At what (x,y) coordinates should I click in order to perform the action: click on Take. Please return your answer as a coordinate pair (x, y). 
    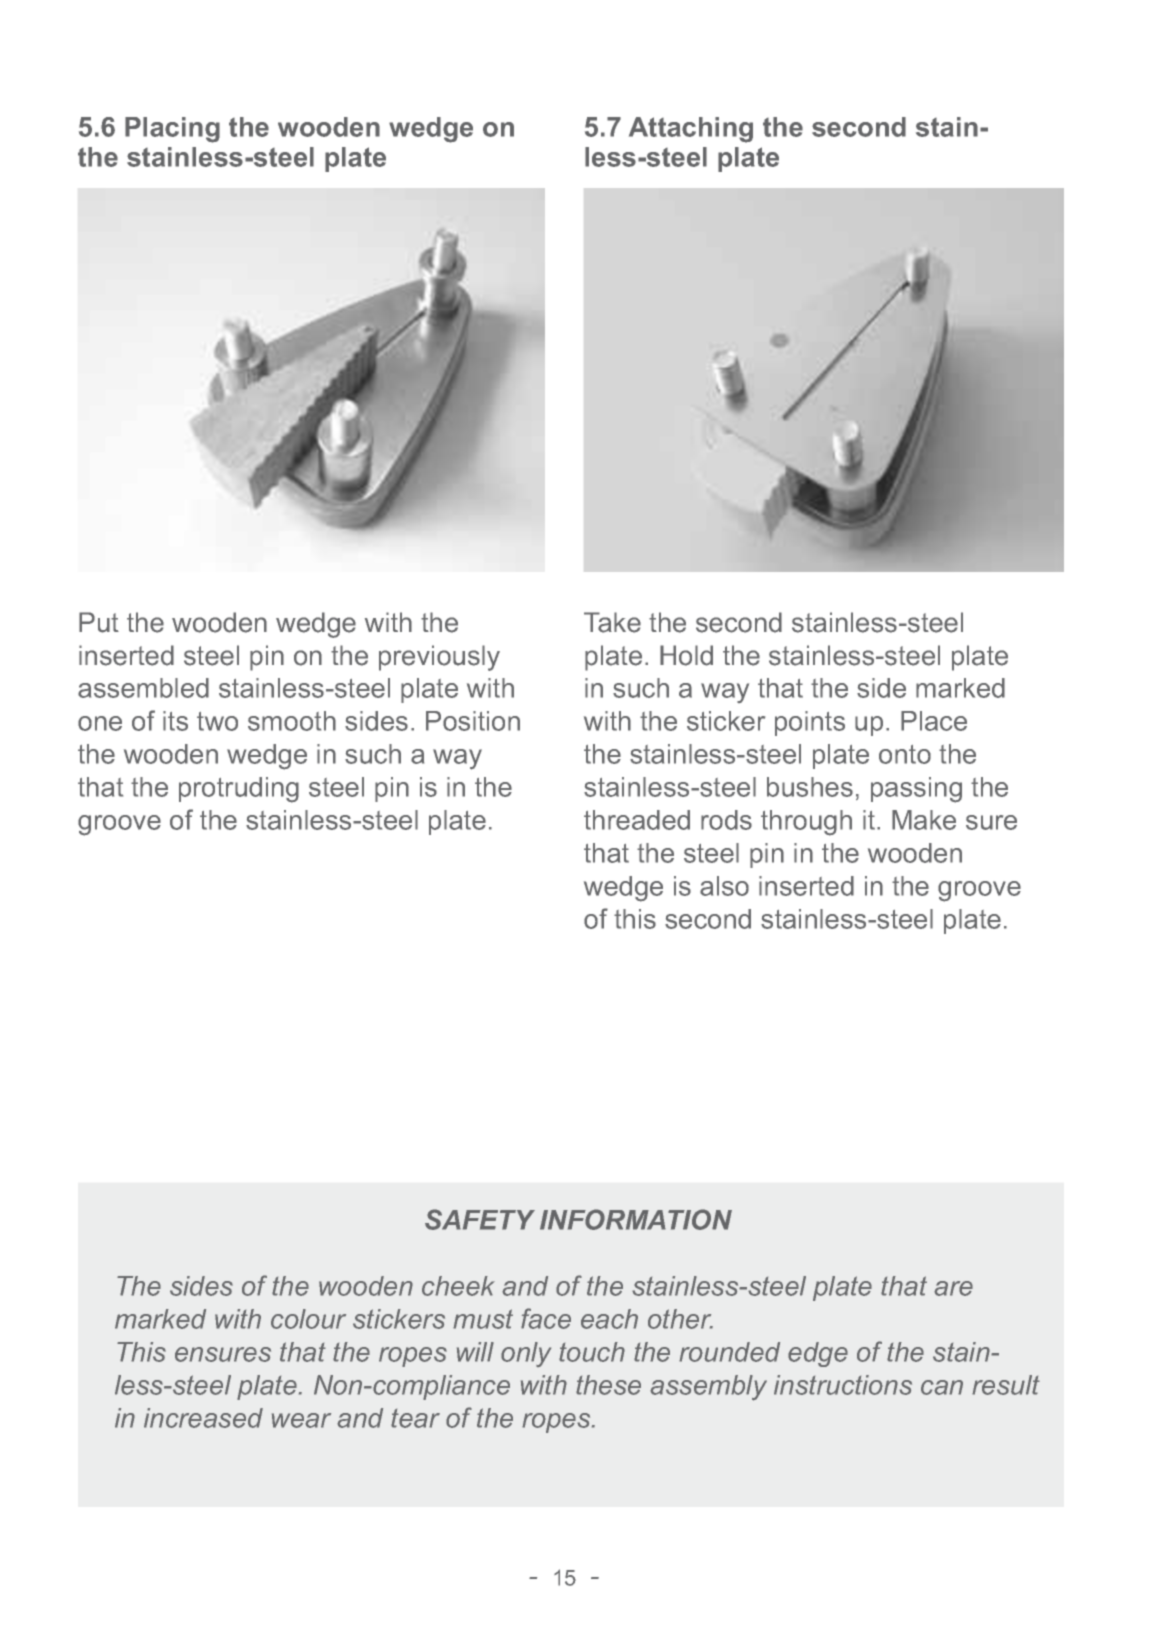
    Looking at the image, I should click on (612, 622).
